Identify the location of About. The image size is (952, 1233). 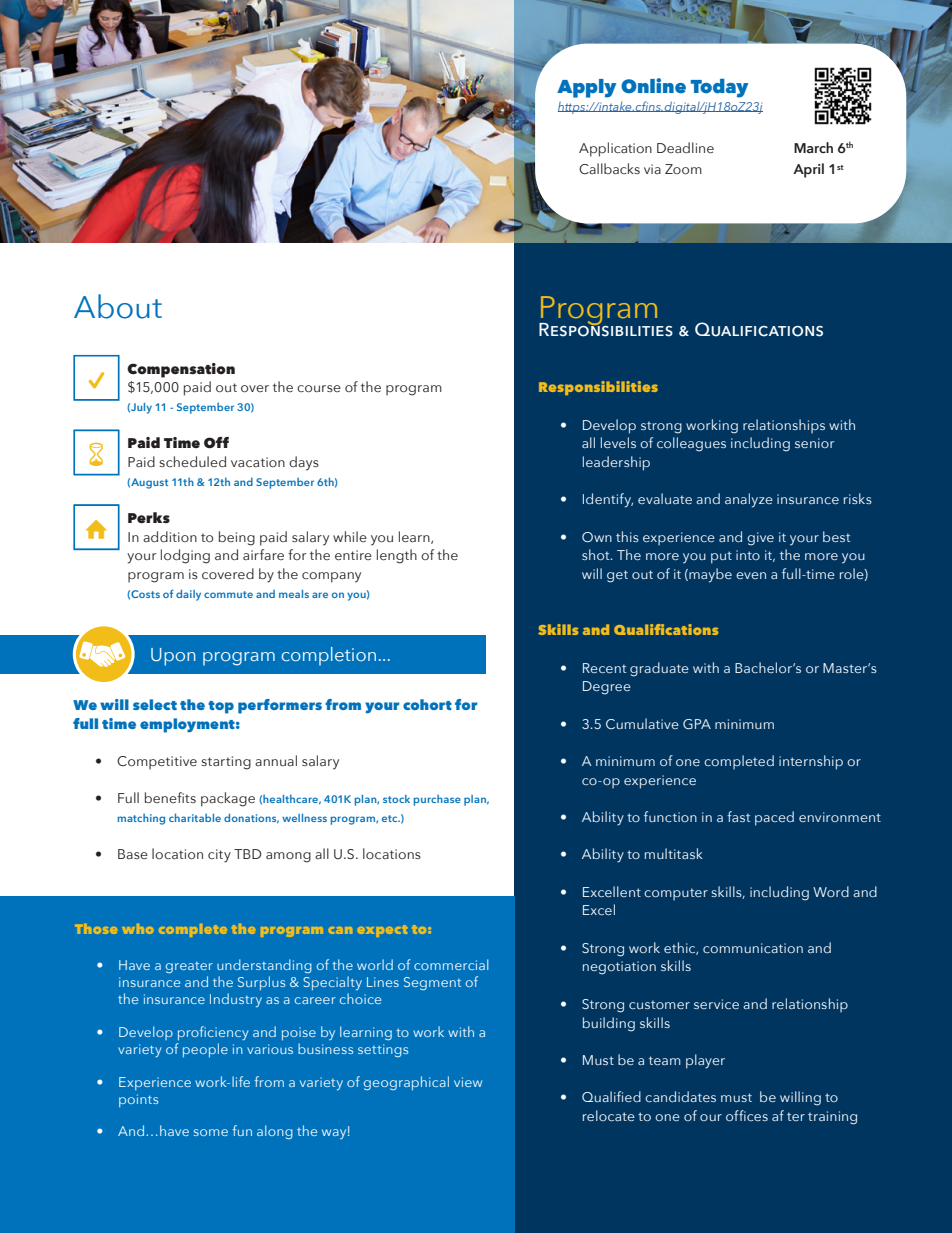
(118, 306).
